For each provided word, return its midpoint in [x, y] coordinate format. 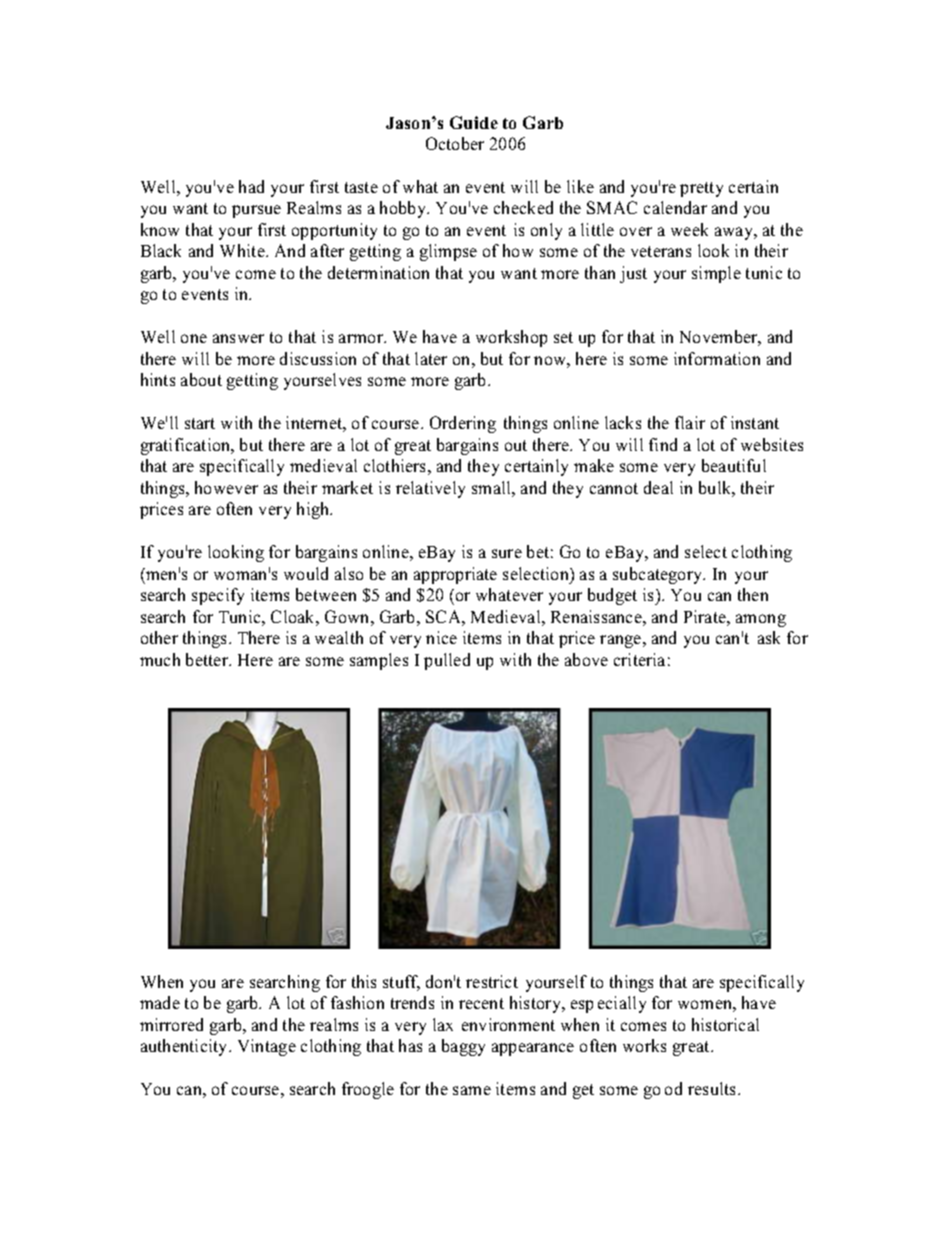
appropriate [455, 575]
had [251, 186]
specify [218, 596]
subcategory [659, 575]
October [455, 143]
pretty [701, 189]
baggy [463, 1047]
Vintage [267, 1047]
